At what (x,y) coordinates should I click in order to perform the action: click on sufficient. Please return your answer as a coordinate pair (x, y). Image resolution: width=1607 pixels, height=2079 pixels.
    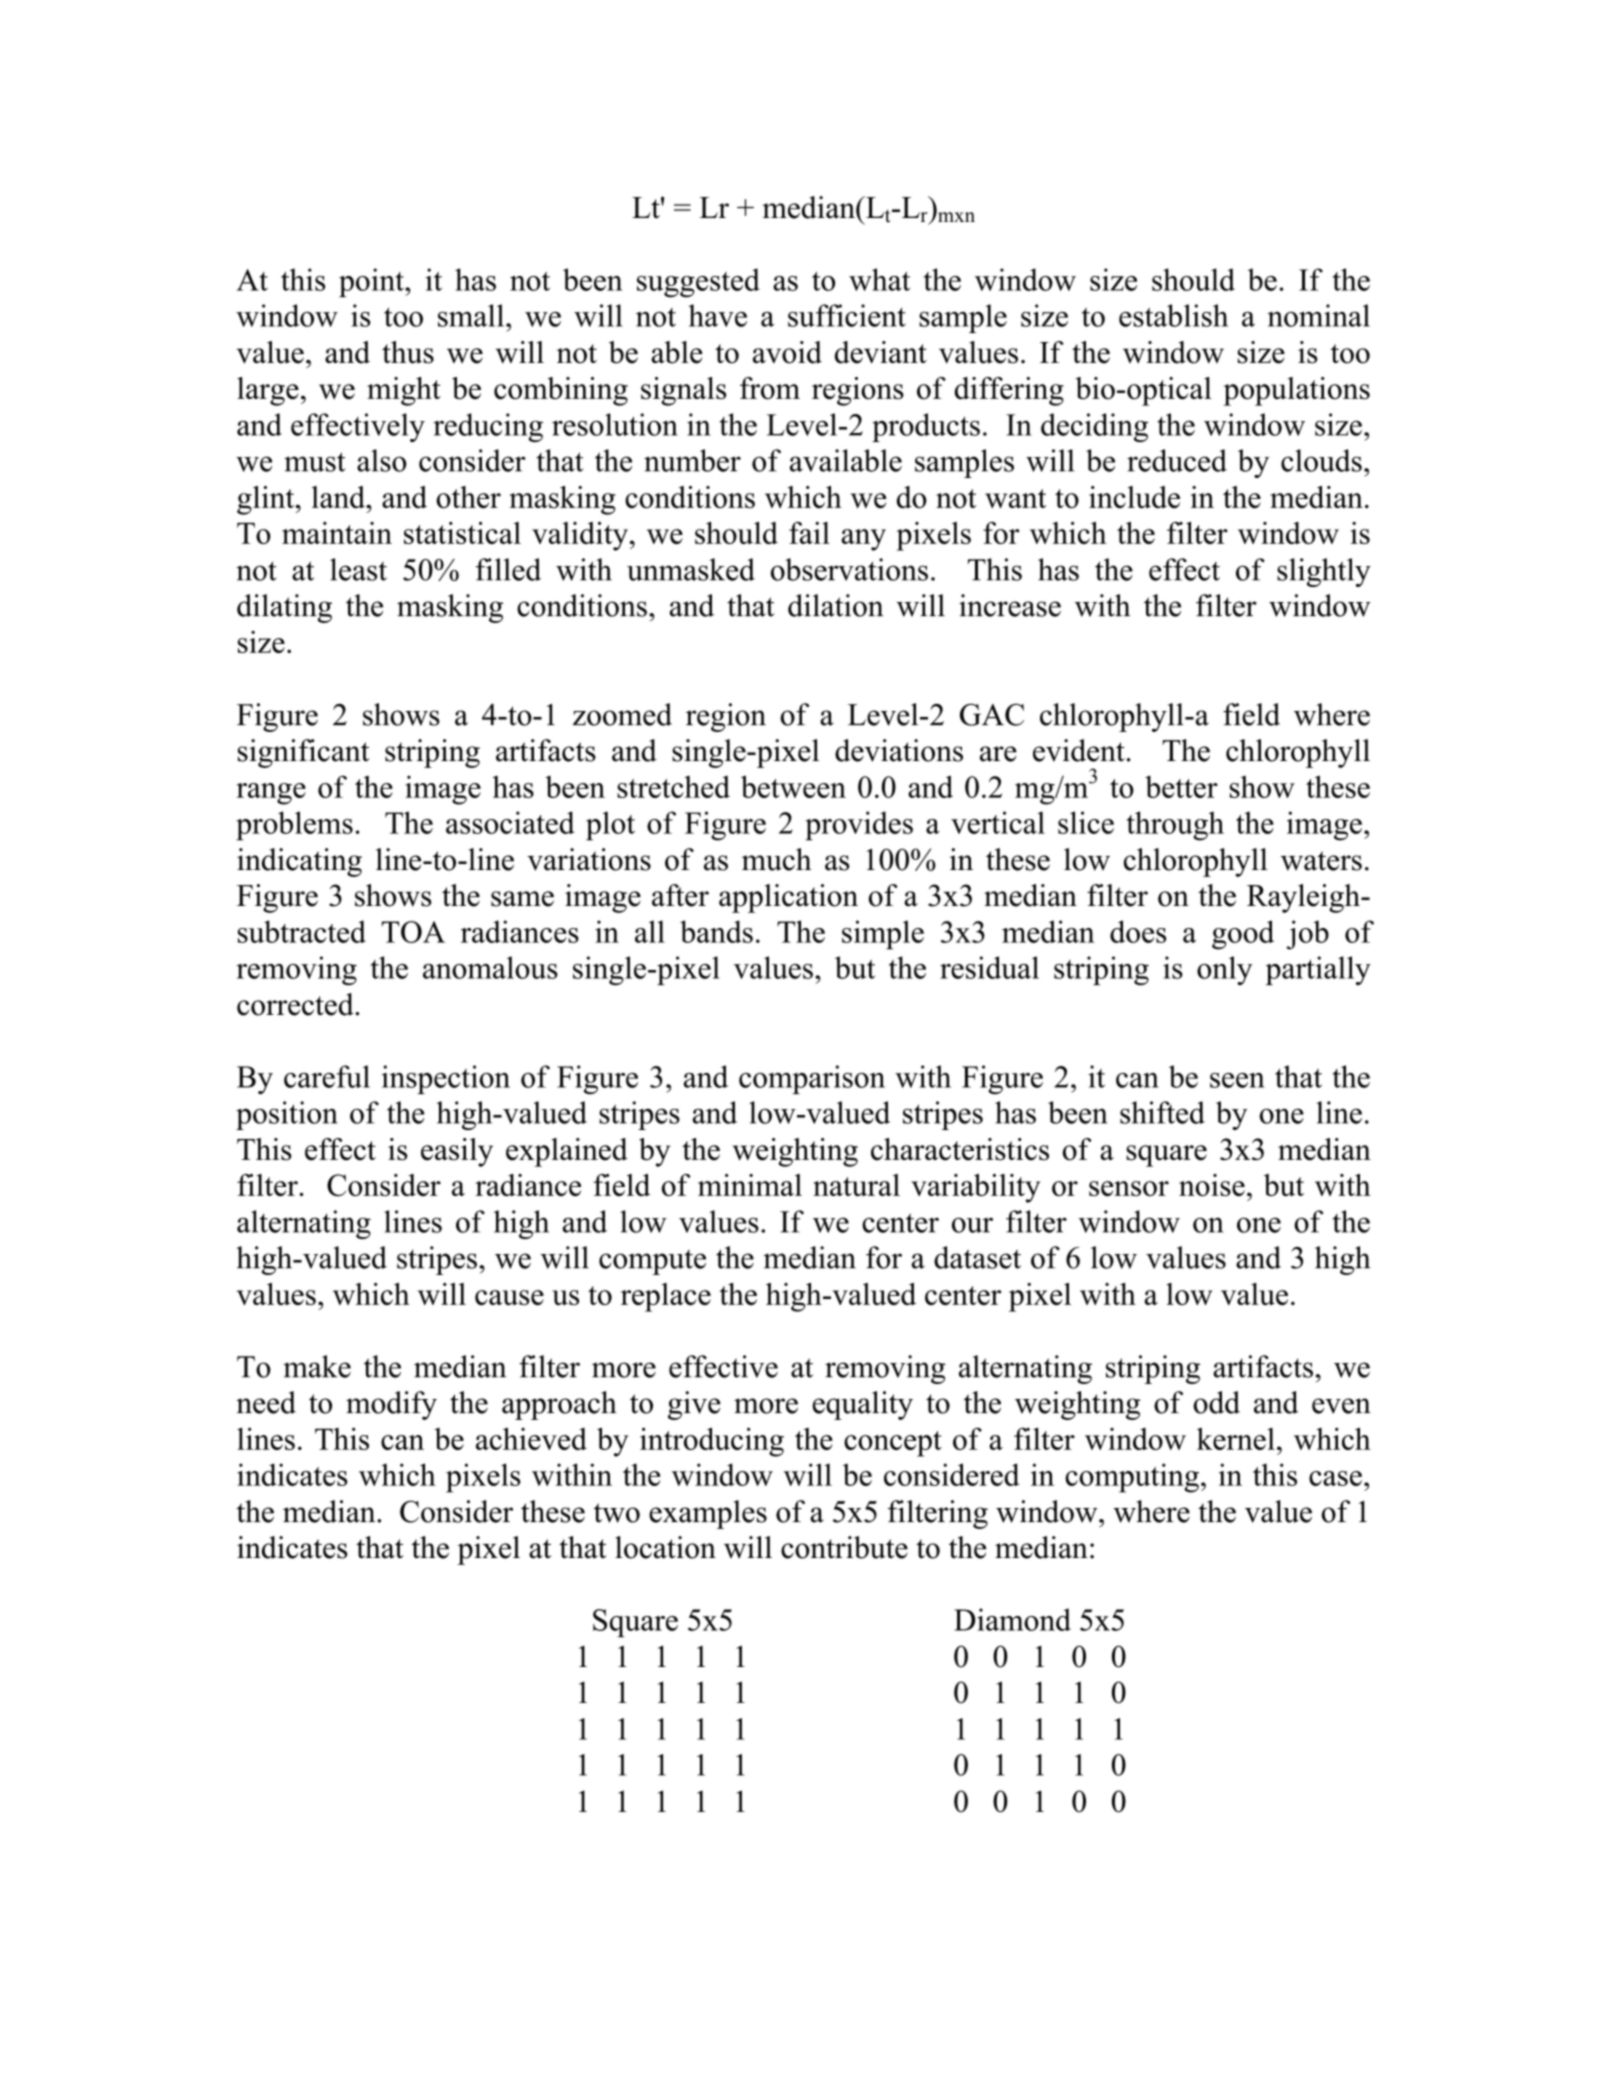
    Looking at the image, I should click on (847, 315).
